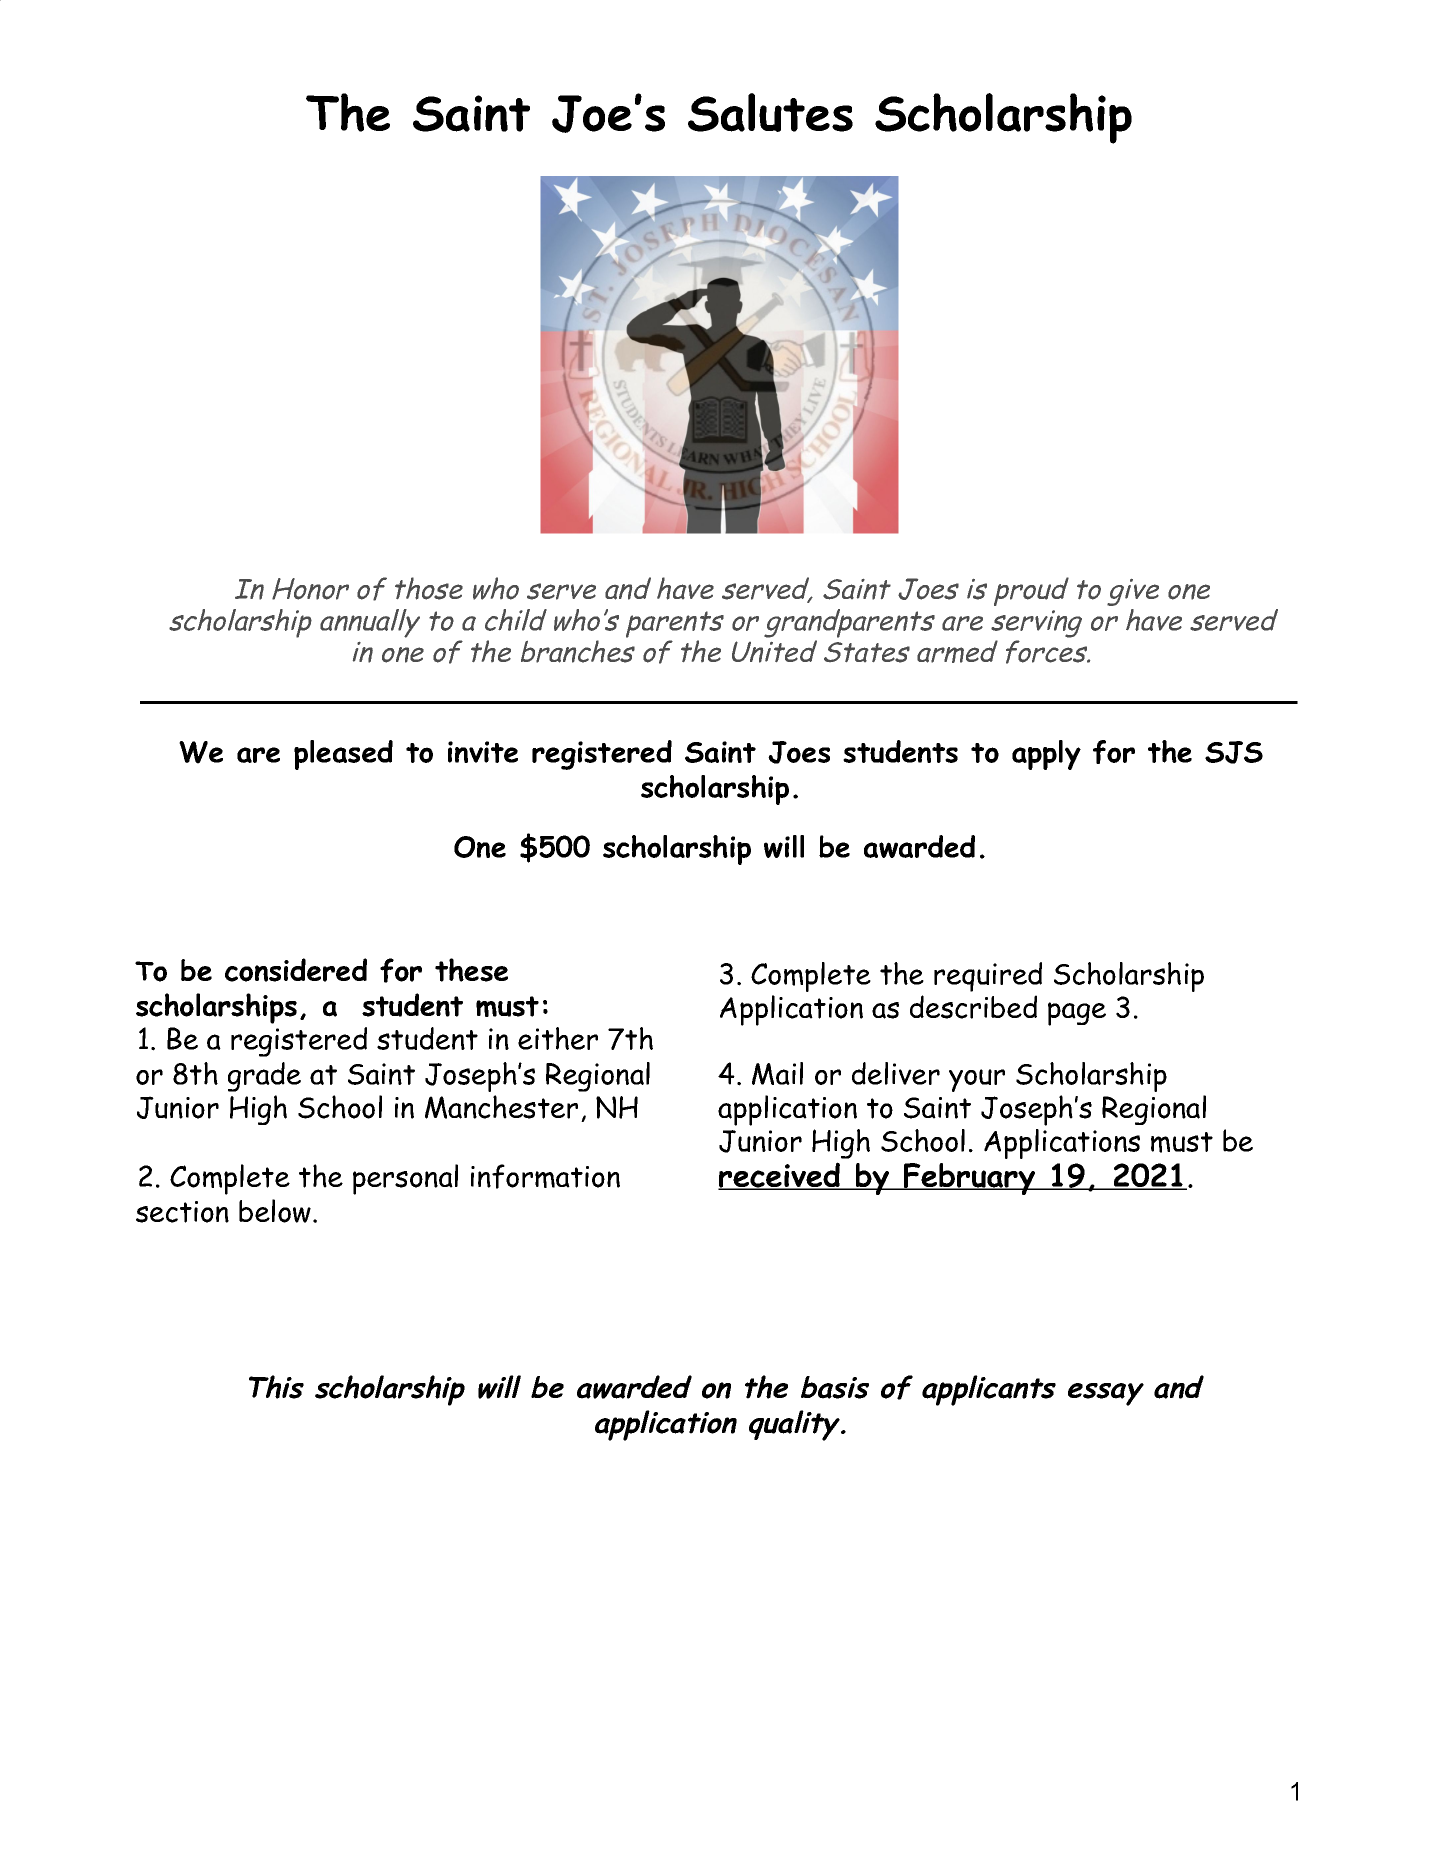  Describe the element at coordinates (471, 970) in the screenshot. I see `these` at that location.
